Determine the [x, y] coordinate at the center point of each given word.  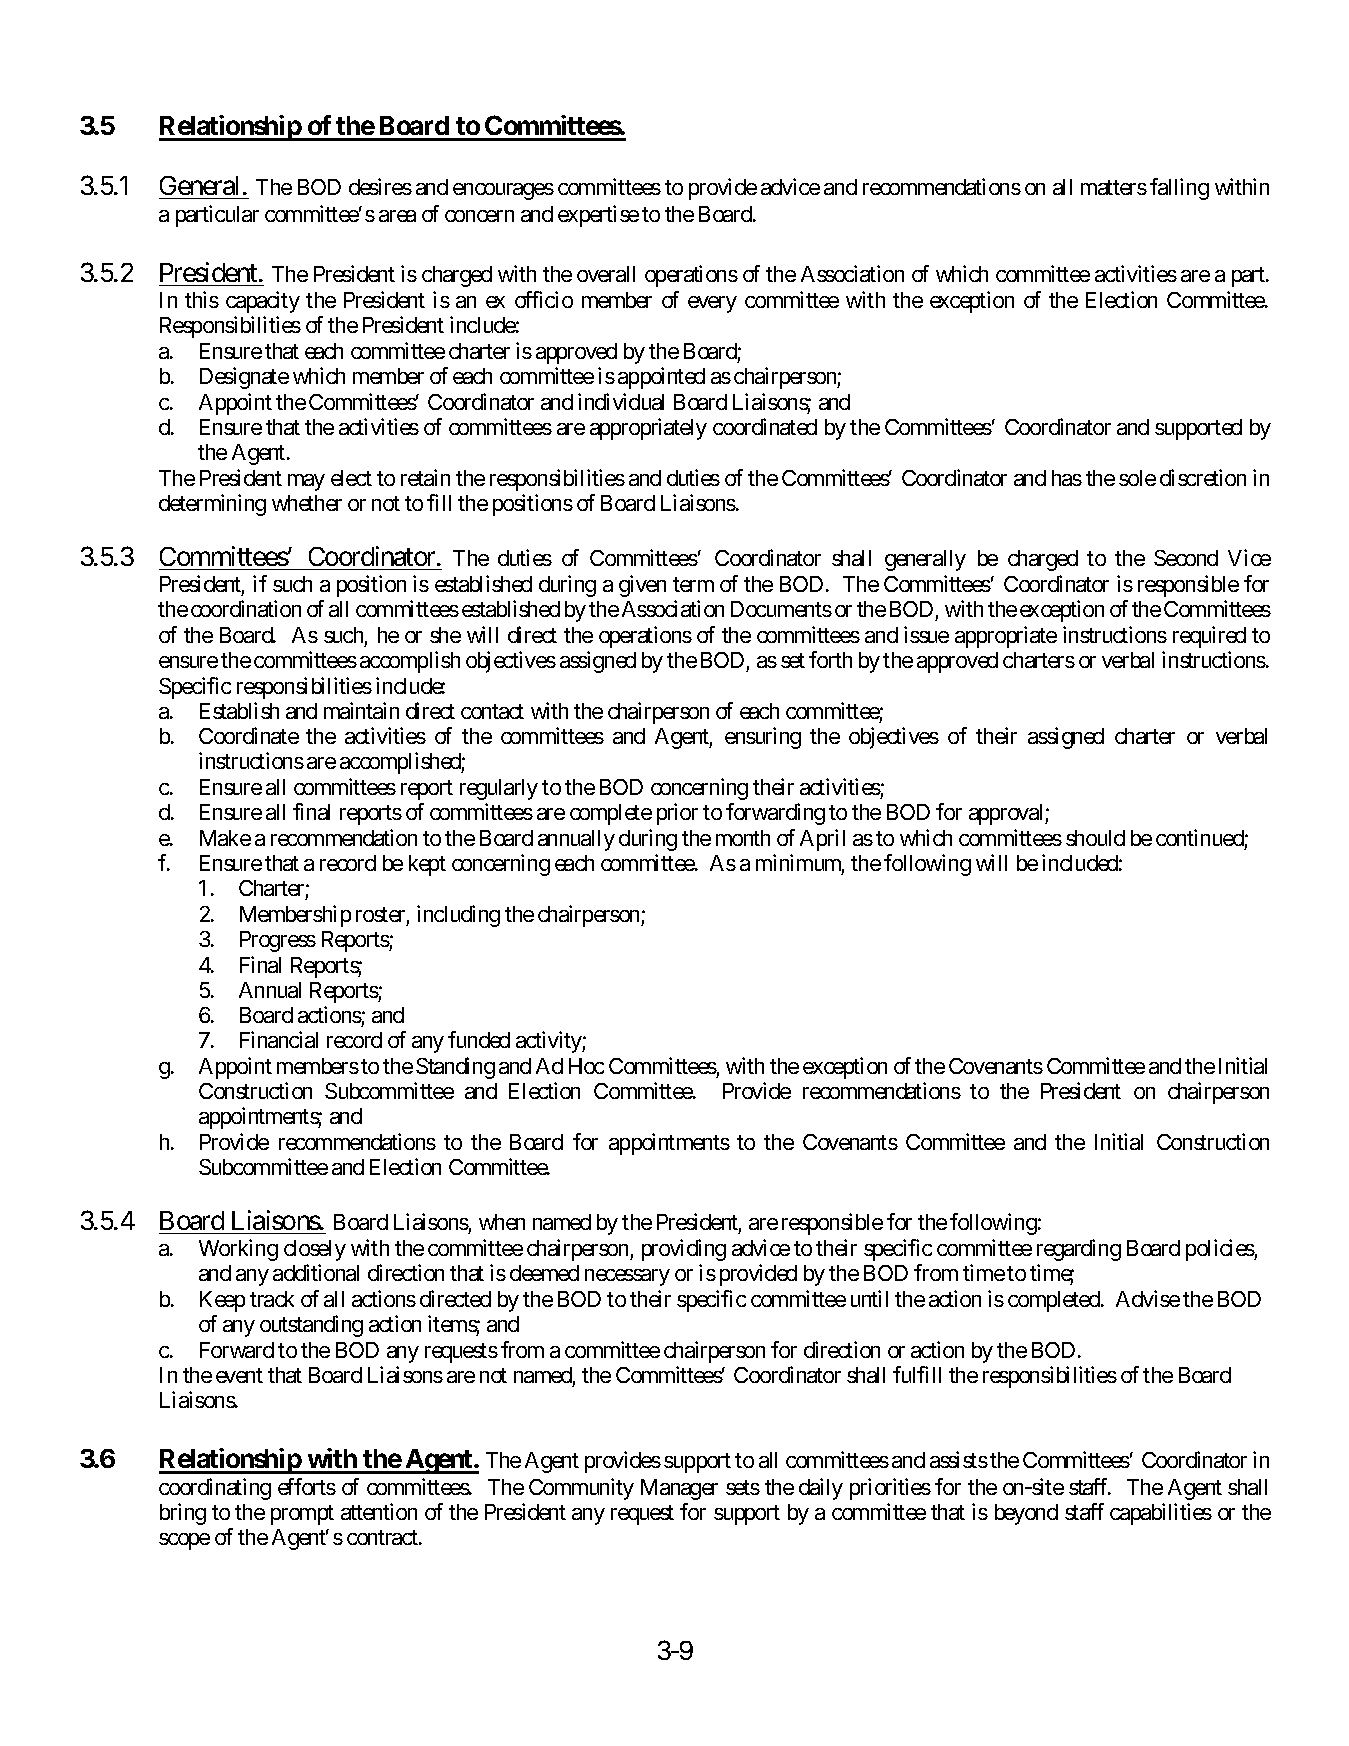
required [1209, 637]
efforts [307, 1486]
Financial [279, 1039]
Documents [781, 609]
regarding [1079, 1250]
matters [1114, 187]
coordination [246, 608]
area [397, 216]
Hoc [586, 1066]
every [712, 304]
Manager [679, 1489]
